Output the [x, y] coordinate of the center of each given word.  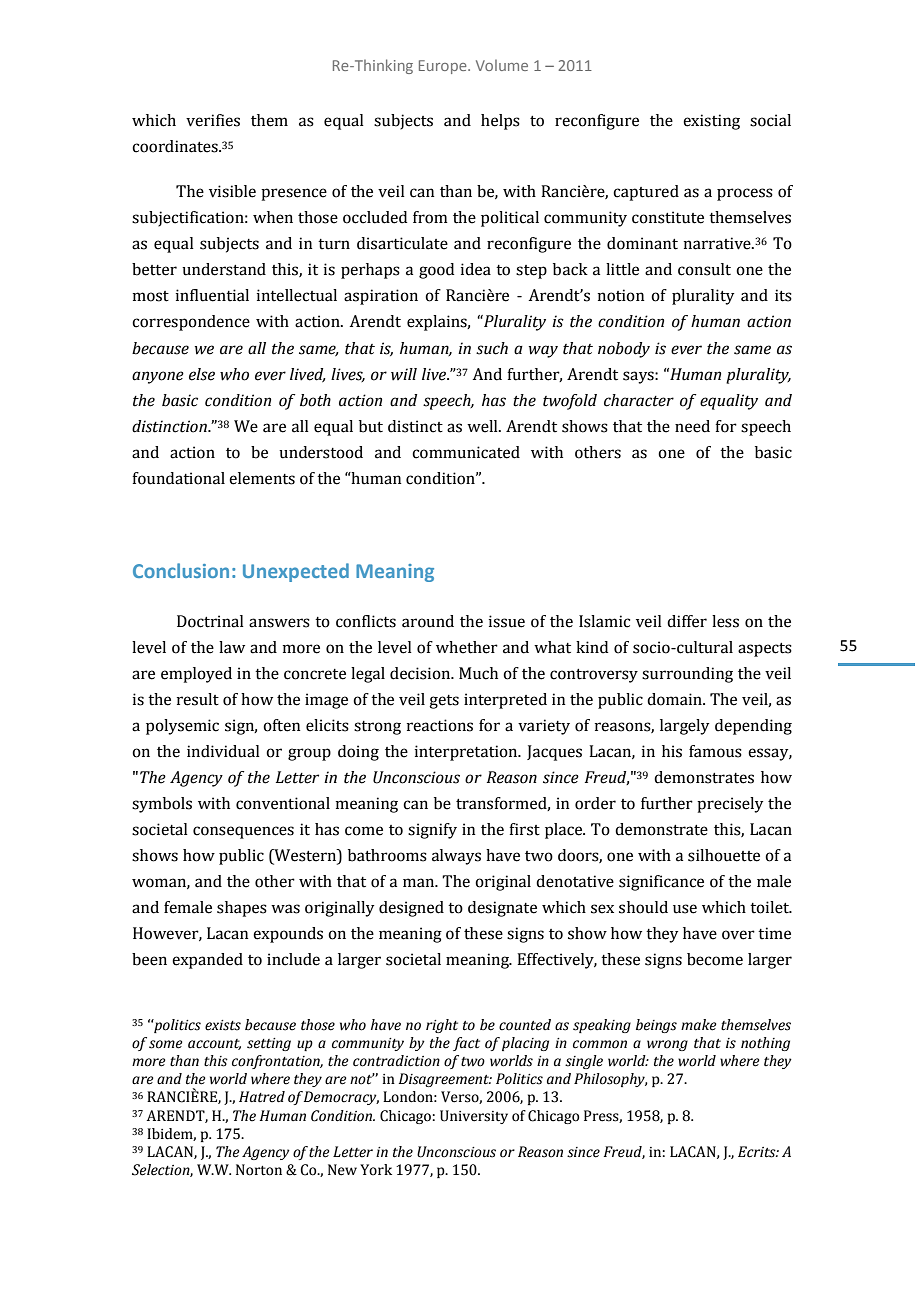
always [456, 857]
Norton [259, 1170]
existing [711, 122]
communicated [466, 452]
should [643, 907]
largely [684, 727]
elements [262, 478]
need [692, 426]
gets [444, 702]
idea [476, 269]
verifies [213, 120]
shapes [242, 909]
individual [223, 751]
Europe [444, 67]
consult [704, 269]
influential [212, 295]
